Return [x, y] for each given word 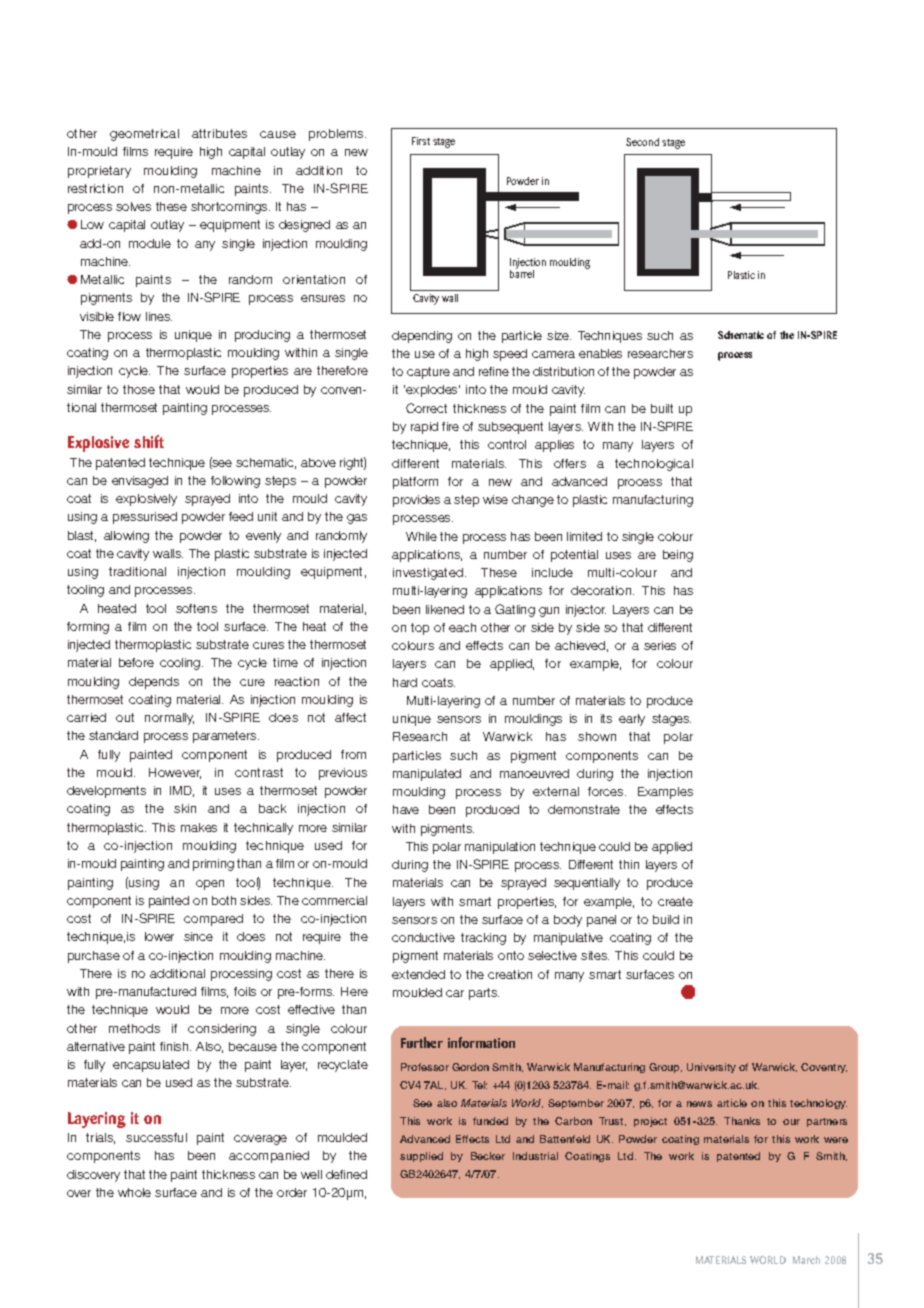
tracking [483, 939]
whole [134, 1192]
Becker [488, 1156]
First [421, 141]
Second [642, 142]
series [660, 645]
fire [450, 426]
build [666, 919]
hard [405, 682]
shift [149, 441]
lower [159, 936]
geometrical [144, 135]
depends [154, 683]
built [662, 408]
